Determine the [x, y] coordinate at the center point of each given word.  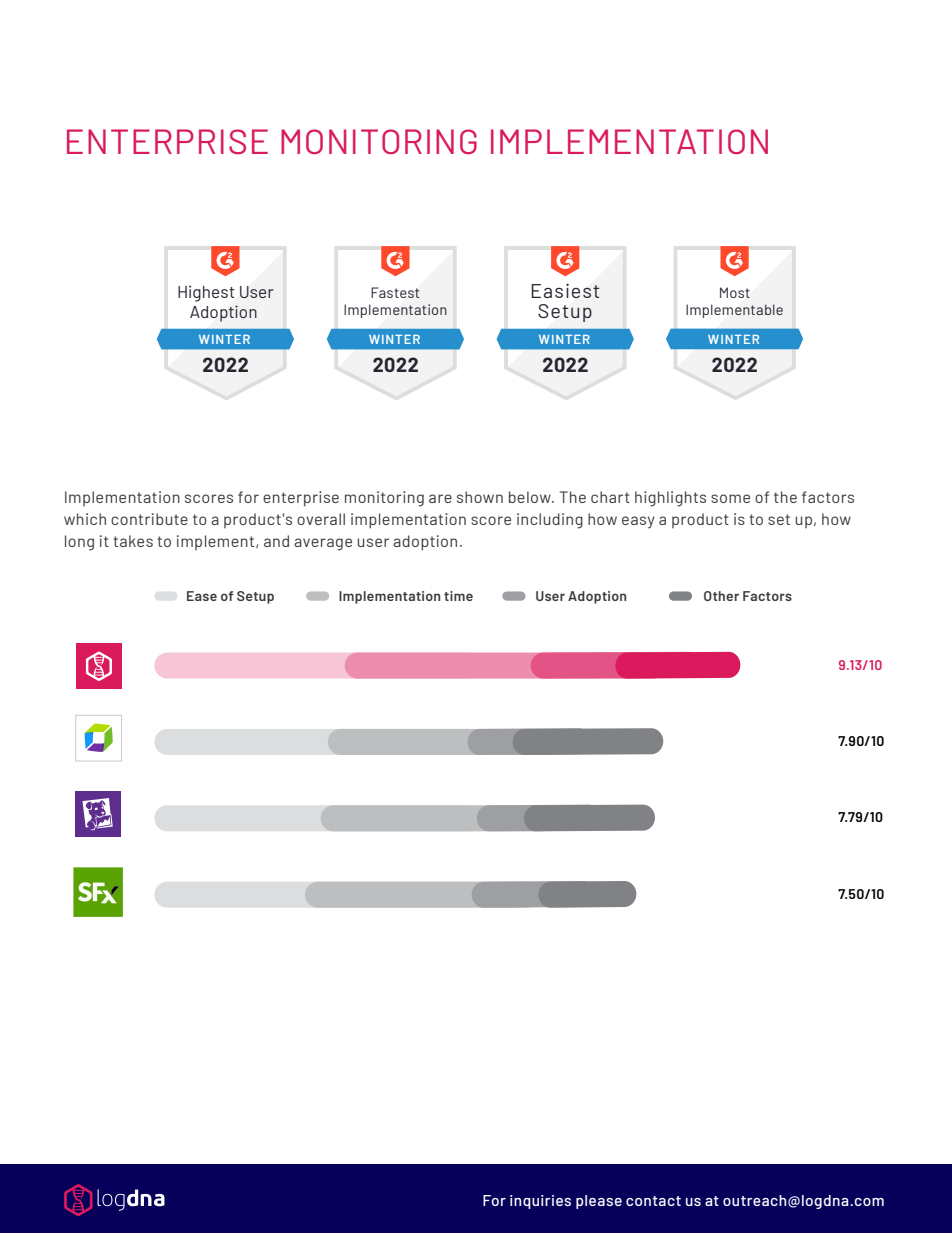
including [550, 521]
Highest [206, 293]
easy [638, 522]
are [440, 498]
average [323, 544]
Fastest [395, 292]
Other [721, 596]
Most [735, 292]
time [458, 596]
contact [653, 1201]
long [79, 543]
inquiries [540, 1202]
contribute [149, 519]
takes [133, 541]
